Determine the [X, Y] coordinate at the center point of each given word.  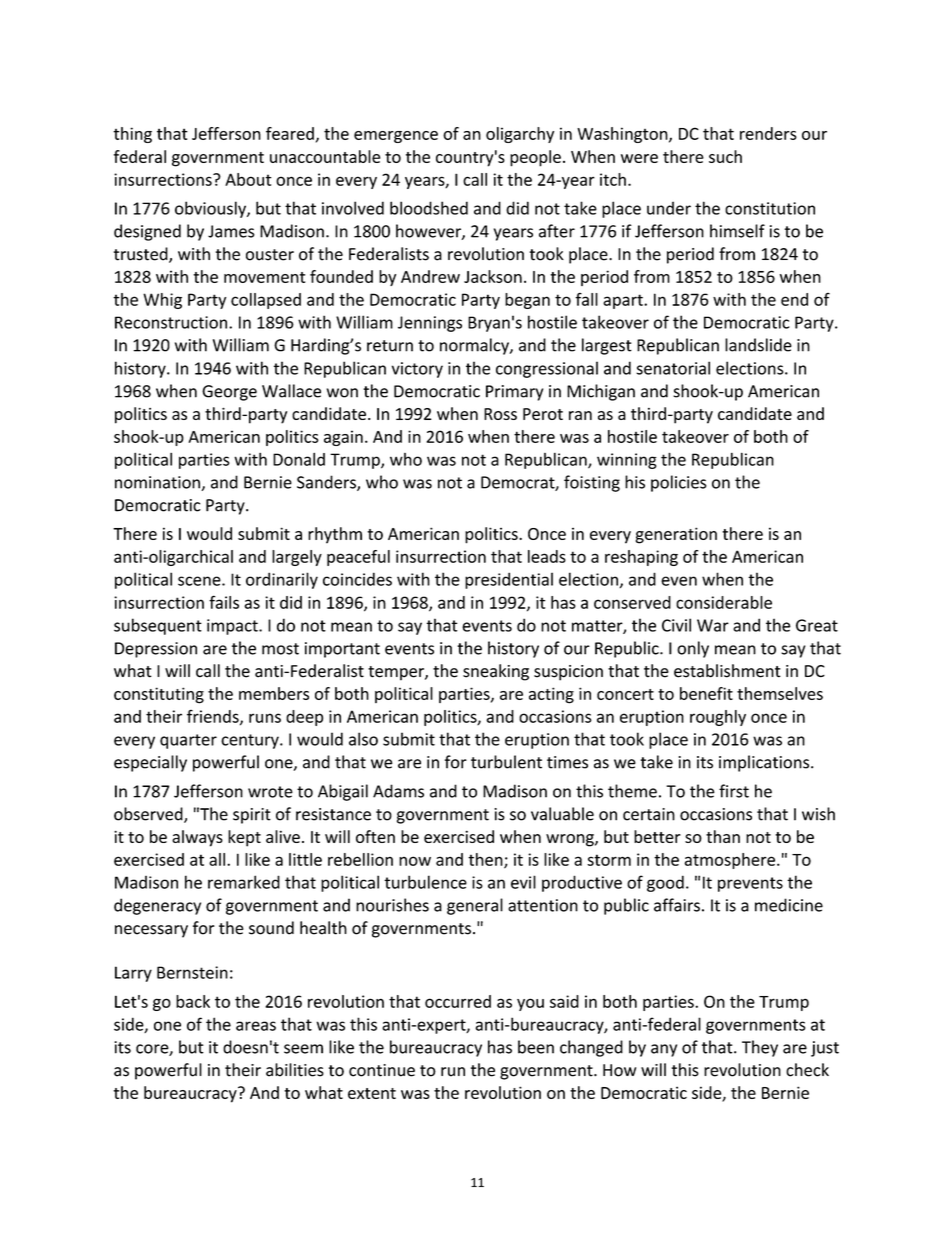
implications [765, 763]
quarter [188, 741]
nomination [158, 483]
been [536, 1047]
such [725, 156]
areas [256, 1026]
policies [679, 483]
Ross [500, 414]
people [535, 158]
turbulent [506, 762]
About [248, 179]
